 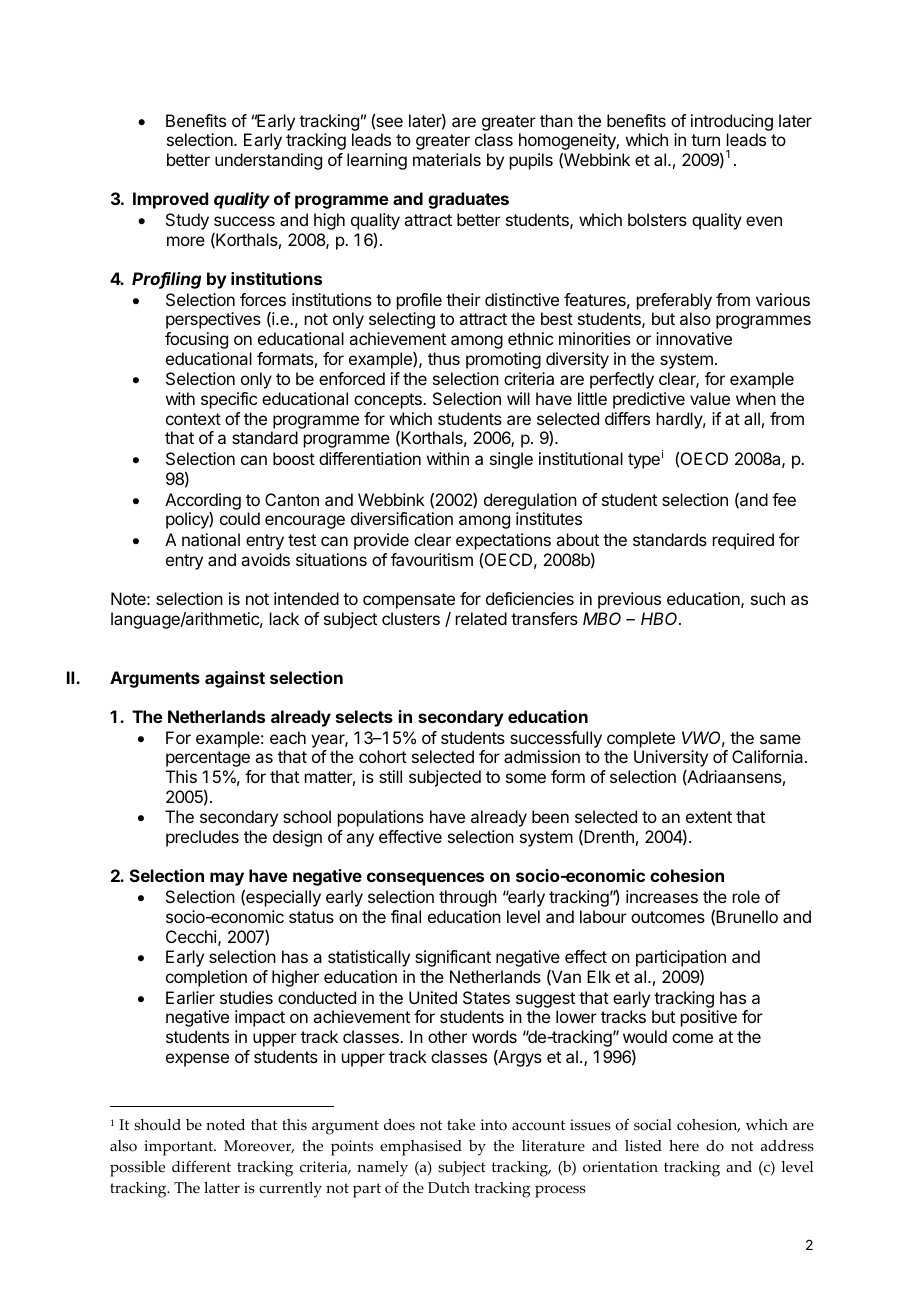 What do you see at coordinates (425, 879) in the image?
I see `consequences` at bounding box center [425, 879].
